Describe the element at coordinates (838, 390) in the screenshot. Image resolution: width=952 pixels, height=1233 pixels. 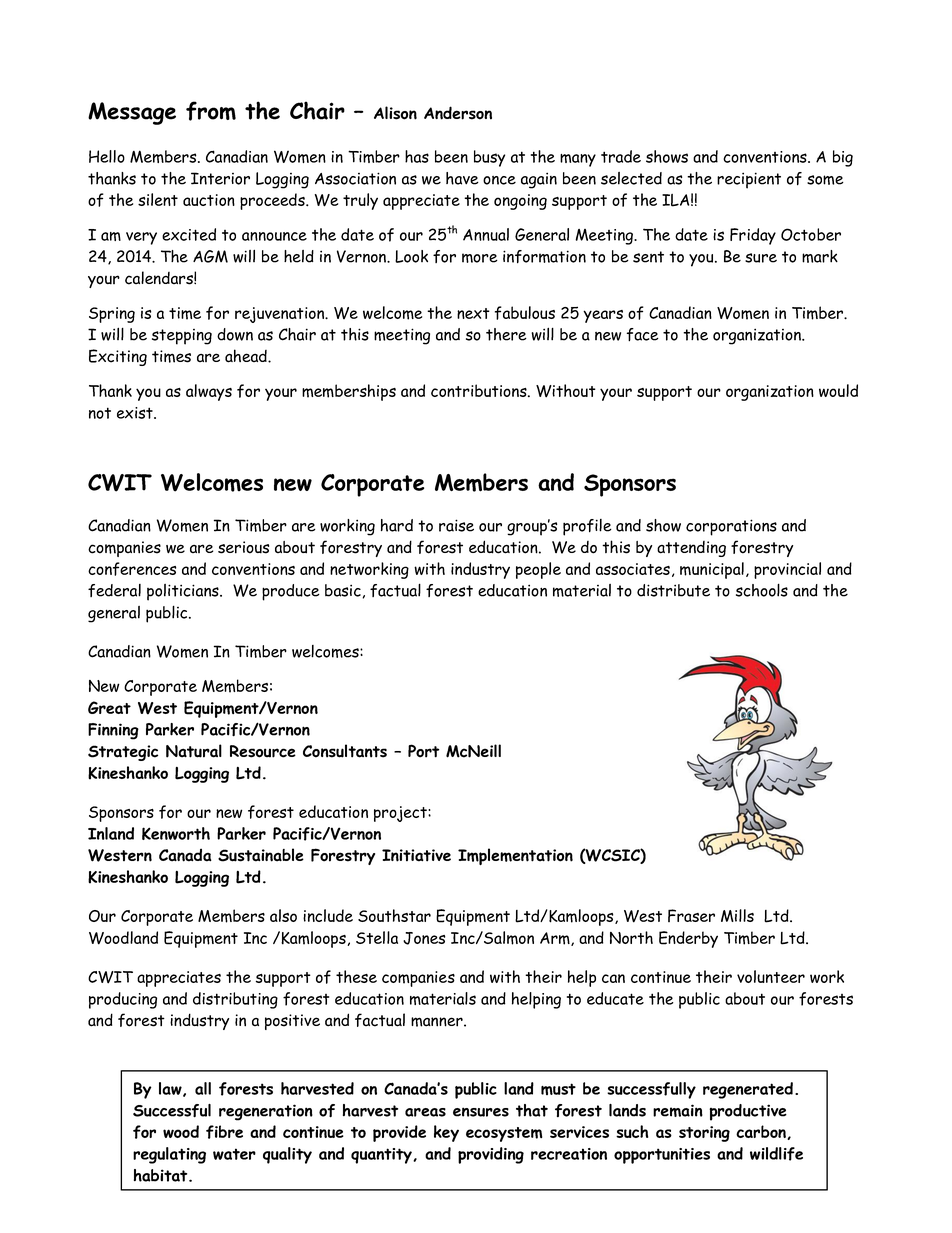
I see `would` at that location.
